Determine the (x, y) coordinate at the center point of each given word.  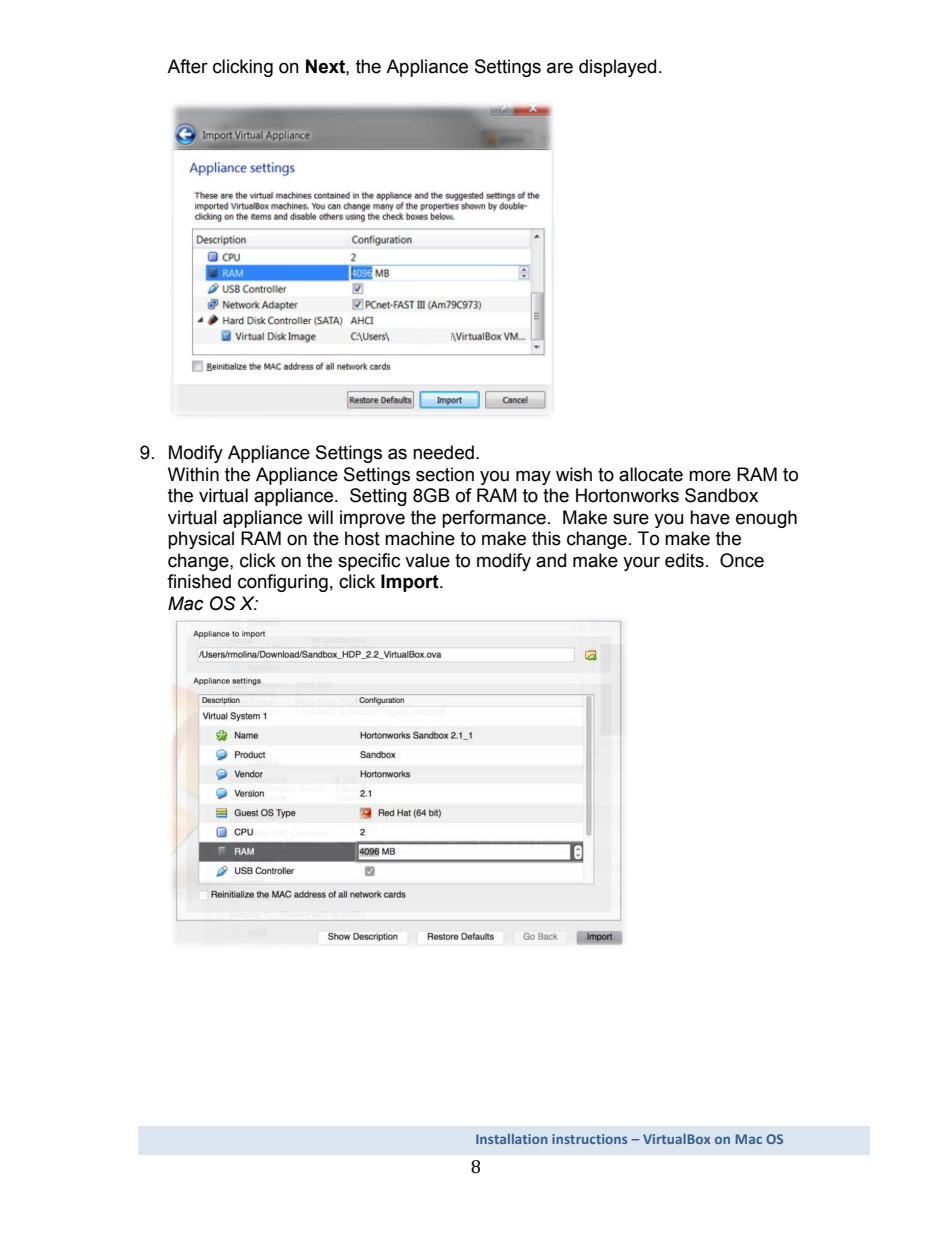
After (187, 66)
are (560, 68)
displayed (617, 68)
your (641, 563)
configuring (283, 583)
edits (684, 560)
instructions (589, 1139)
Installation (512, 1139)
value (427, 560)
